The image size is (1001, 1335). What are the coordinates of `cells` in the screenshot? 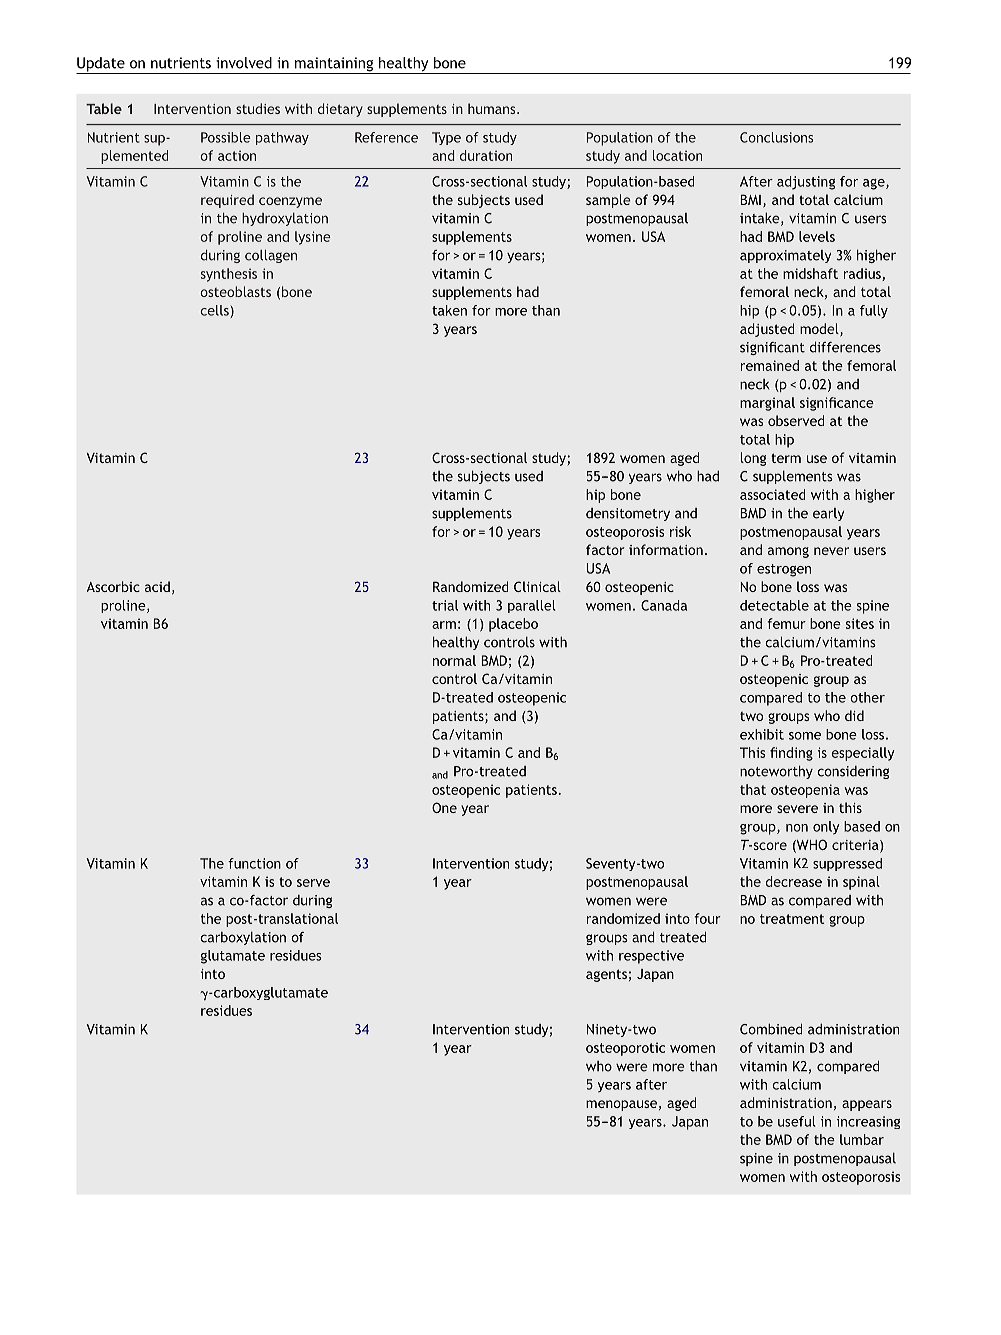 It's located at (215, 310).
